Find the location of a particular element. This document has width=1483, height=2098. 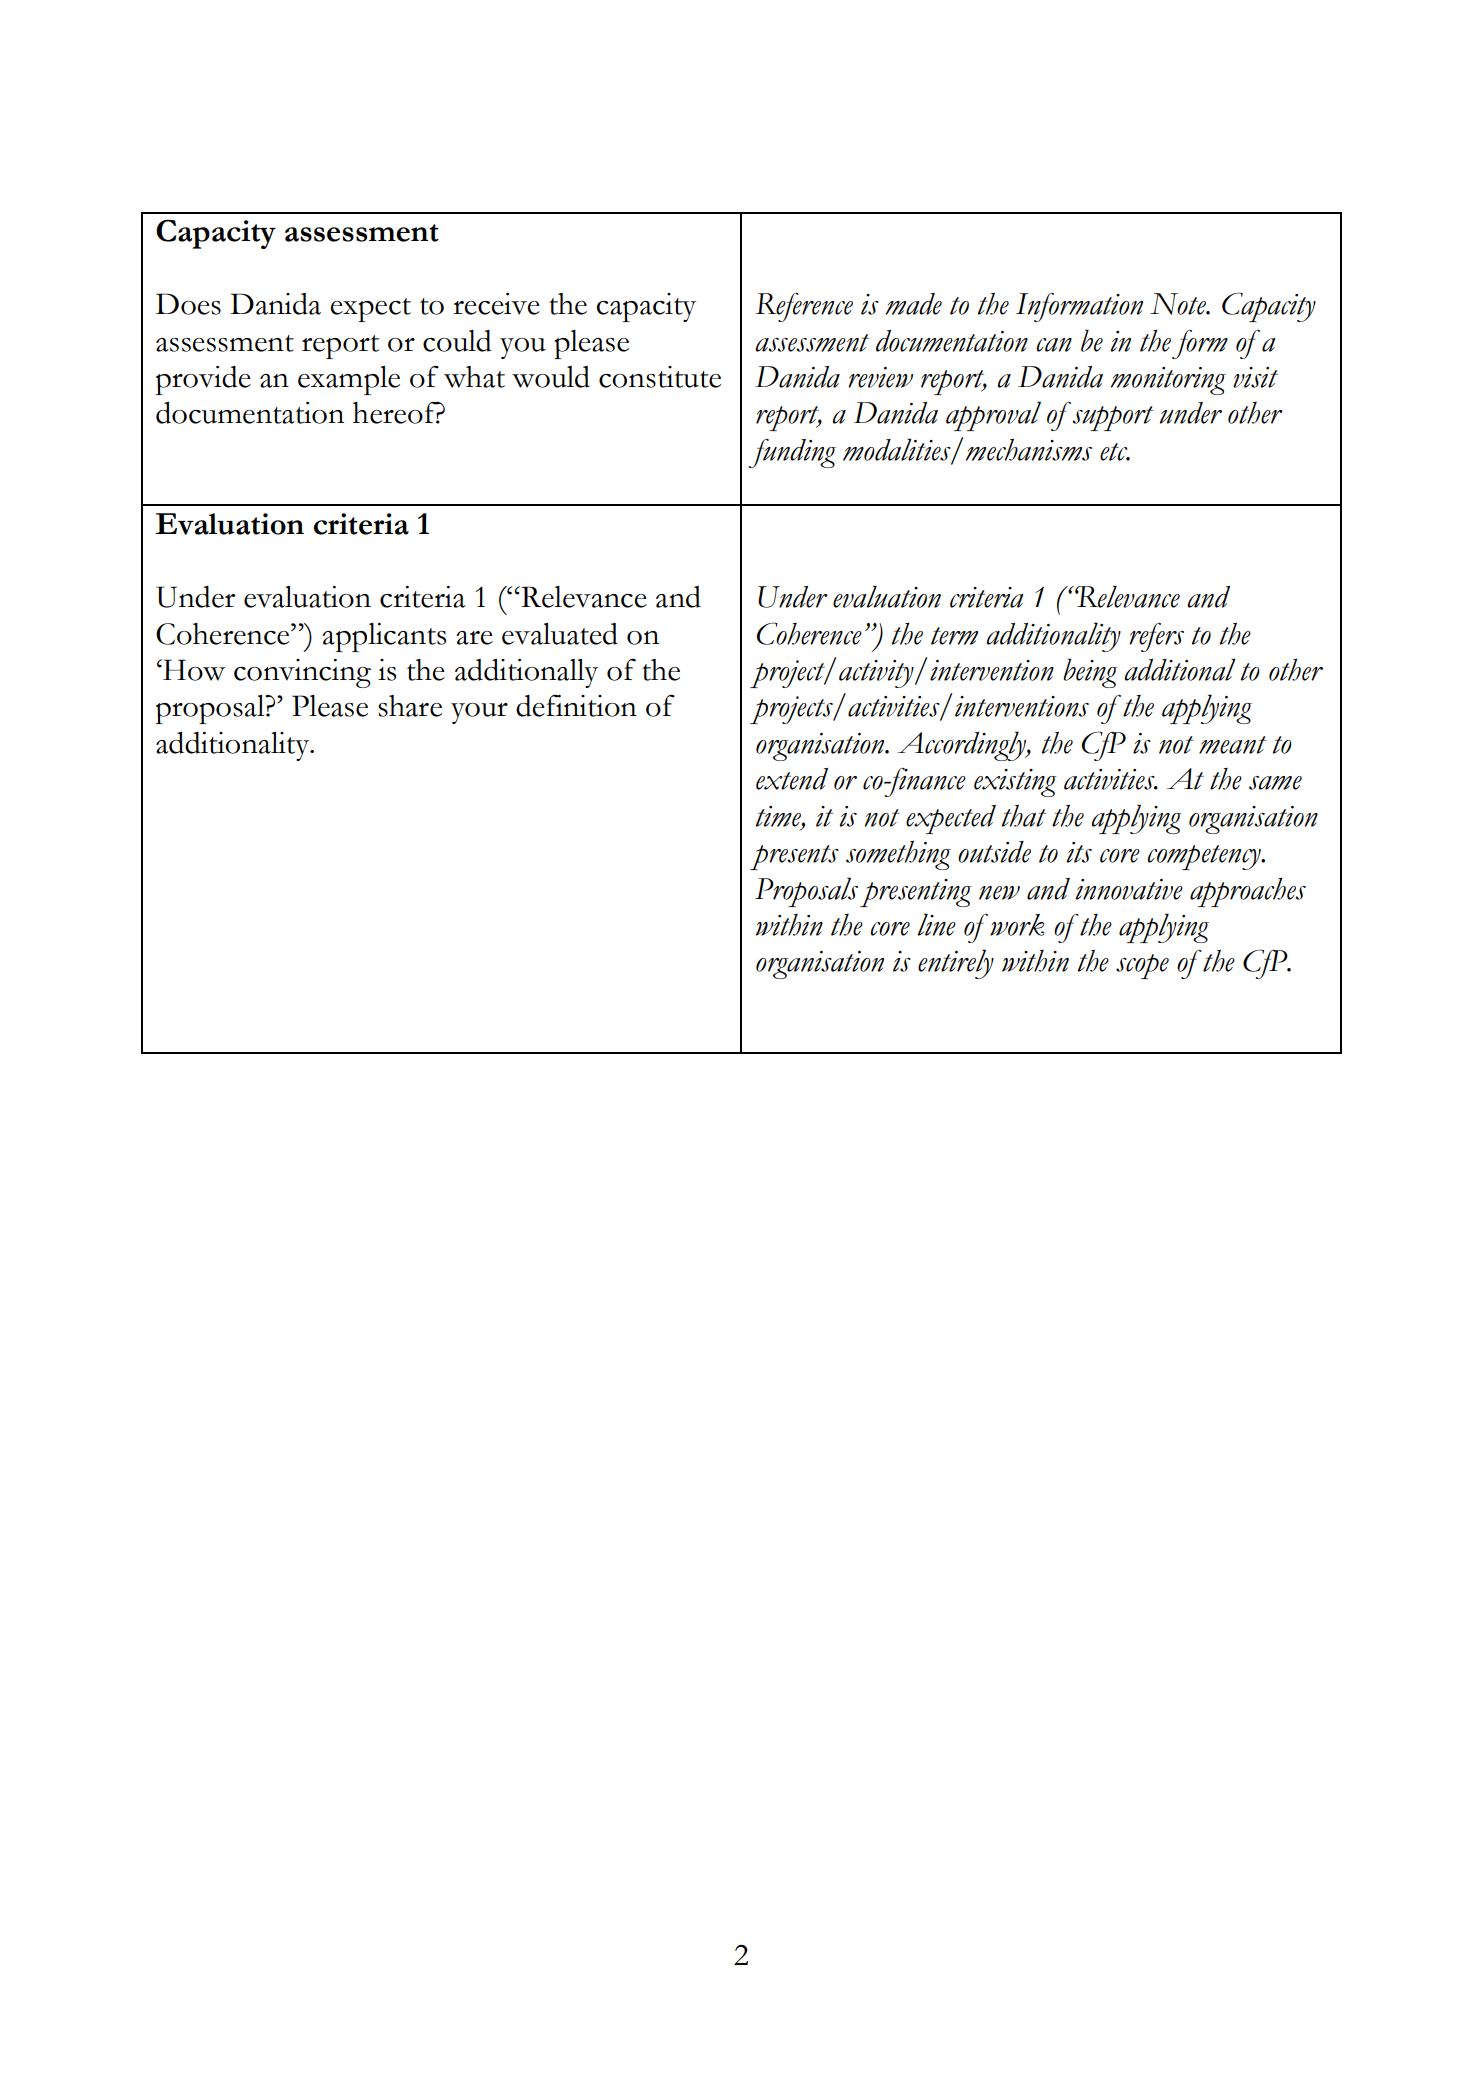

Does is located at coordinates (188, 304).
